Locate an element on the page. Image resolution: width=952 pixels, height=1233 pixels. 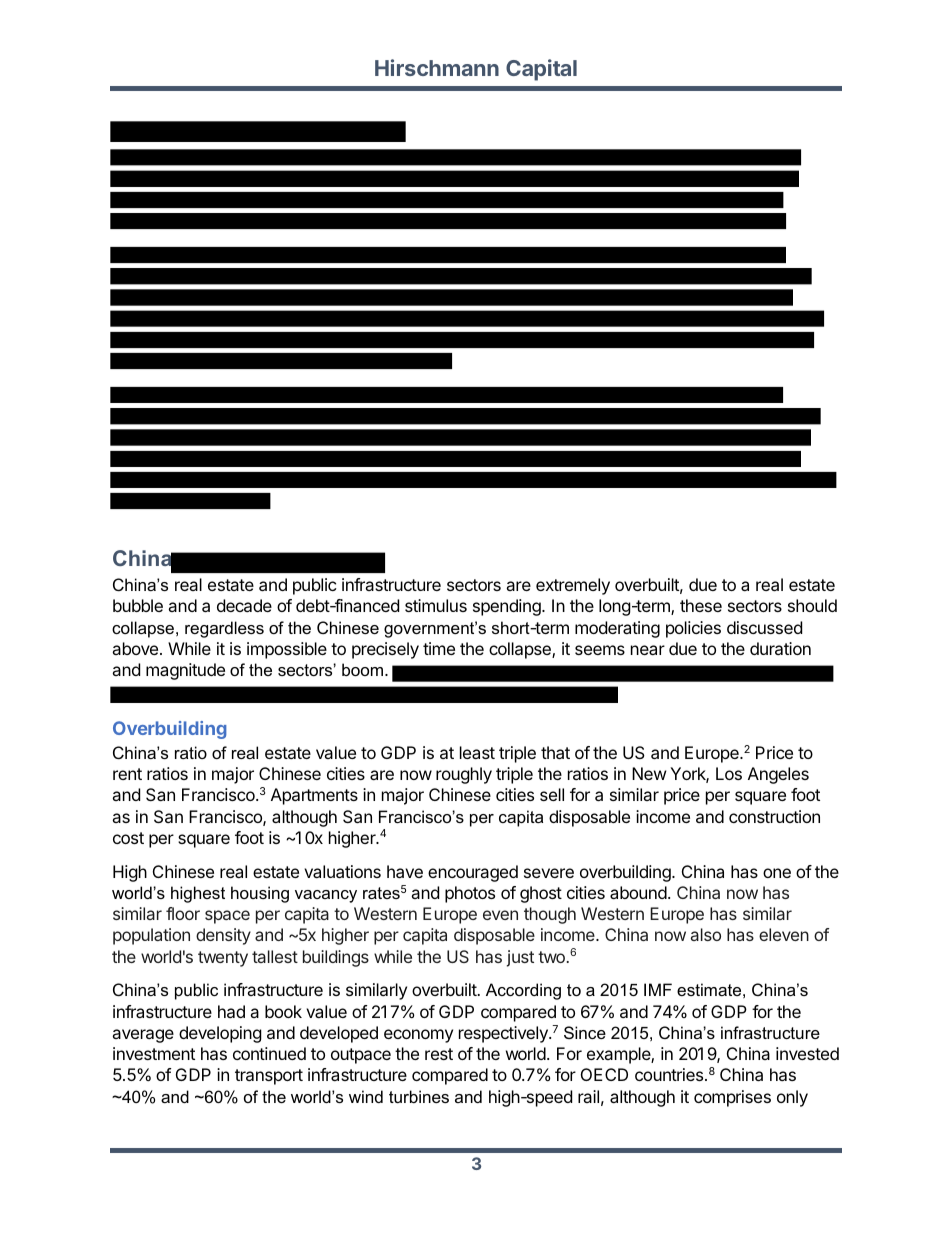
decade is located at coordinates (244, 605).
